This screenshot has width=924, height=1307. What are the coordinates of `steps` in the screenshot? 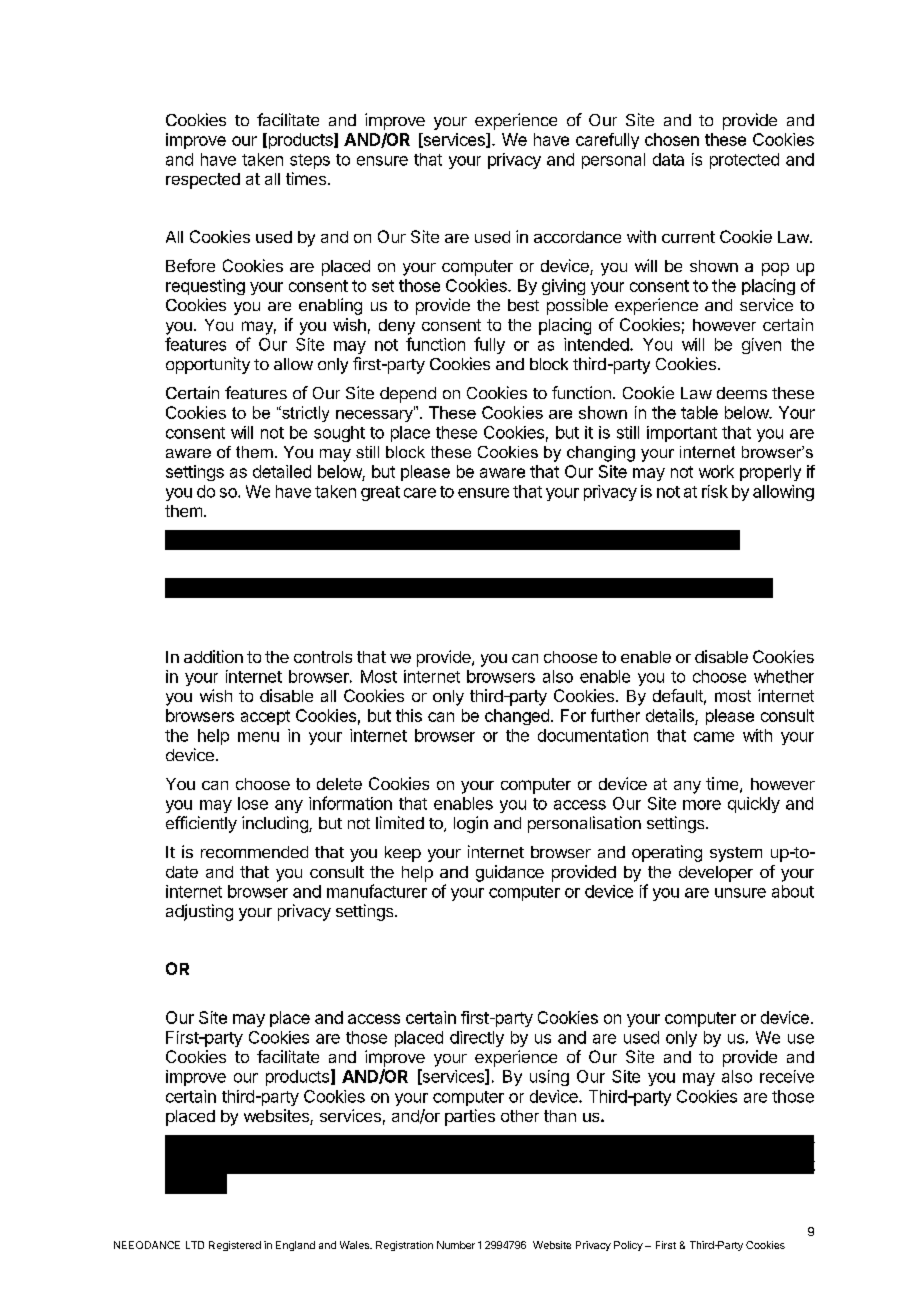 It's located at (310, 161).
